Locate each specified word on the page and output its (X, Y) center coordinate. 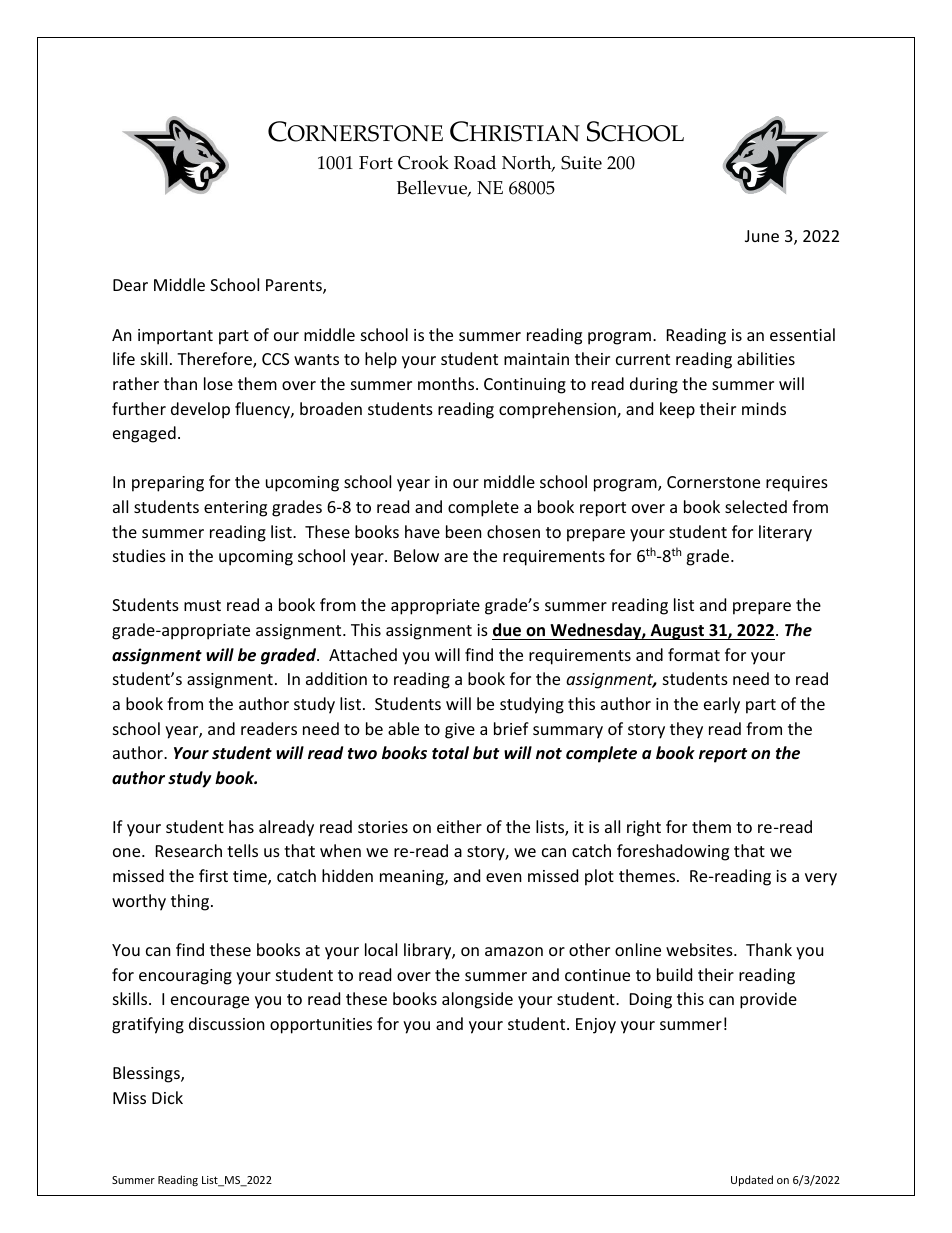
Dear (130, 285)
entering (235, 509)
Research (189, 850)
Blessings (147, 1074)
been (464, 531)
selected (756, 506)
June (762, 236)
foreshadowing (673, 852)
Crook (423, 162)
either (459, 826)
